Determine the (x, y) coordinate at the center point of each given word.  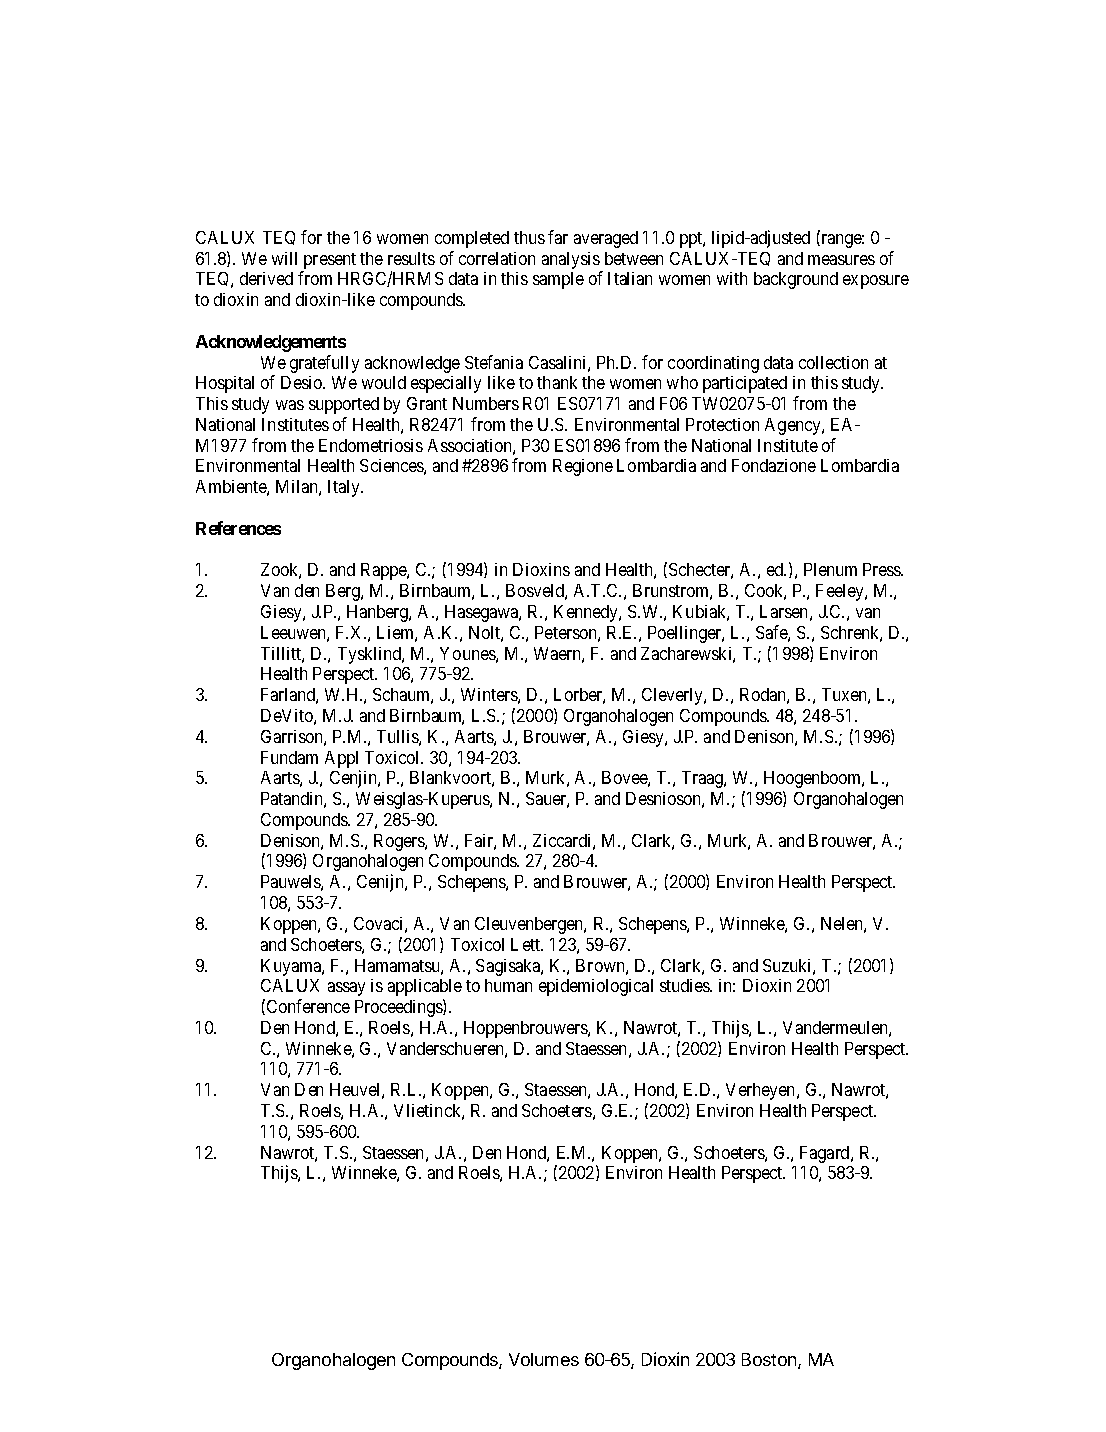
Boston (769, 1359)
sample (558, 280)
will (284, 258)
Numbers (486, 403)
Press (883, 569)
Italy (345, 488)
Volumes (544, 1359)
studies (686, 985)
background (796, 280)
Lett (527, 944)
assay (346, 989)
